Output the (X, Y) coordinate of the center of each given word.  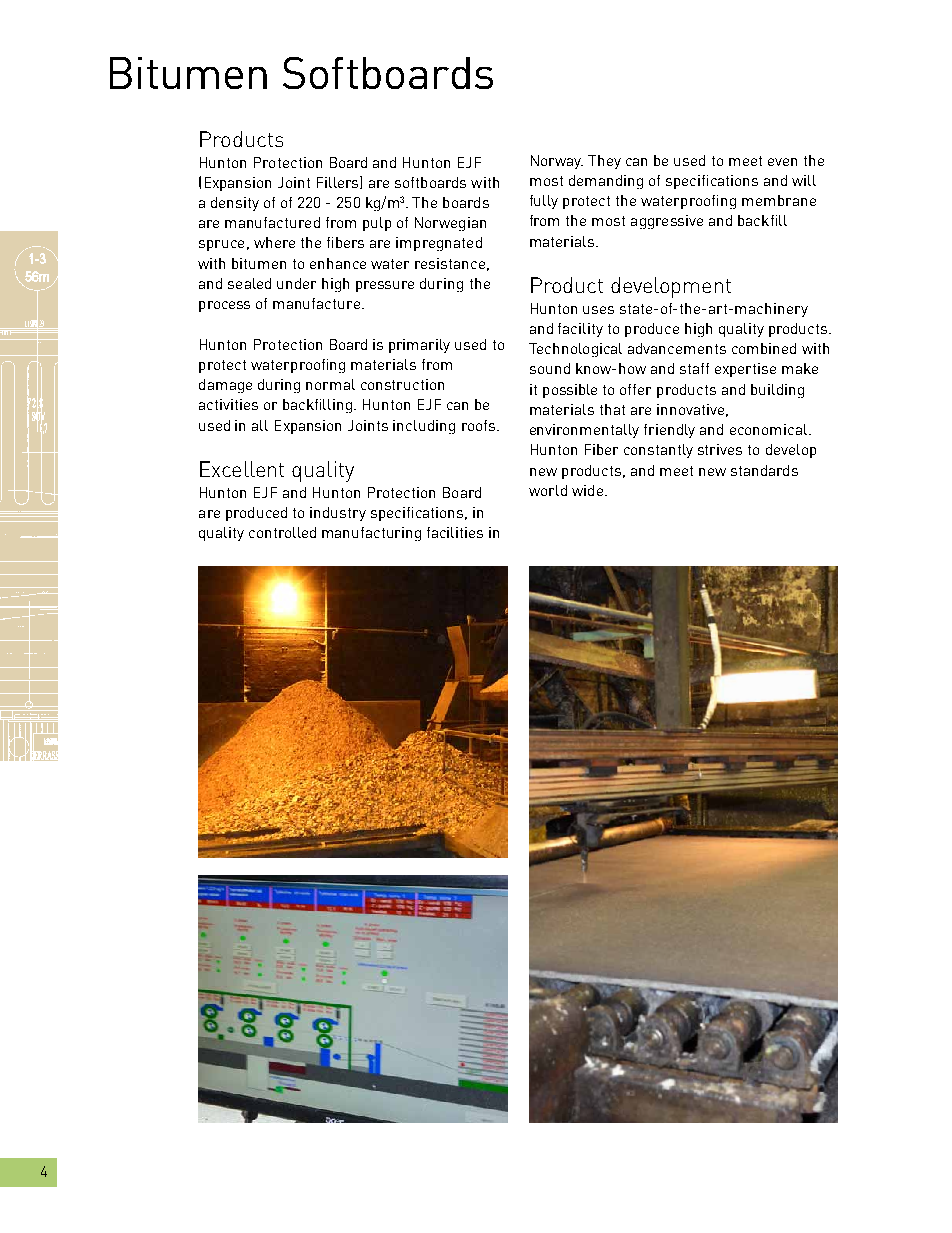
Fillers (339, 182)
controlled (282, 532)
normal (330, 384)
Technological (575, 350)
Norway (557, 162)
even (782, 162)
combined (764, 348)
